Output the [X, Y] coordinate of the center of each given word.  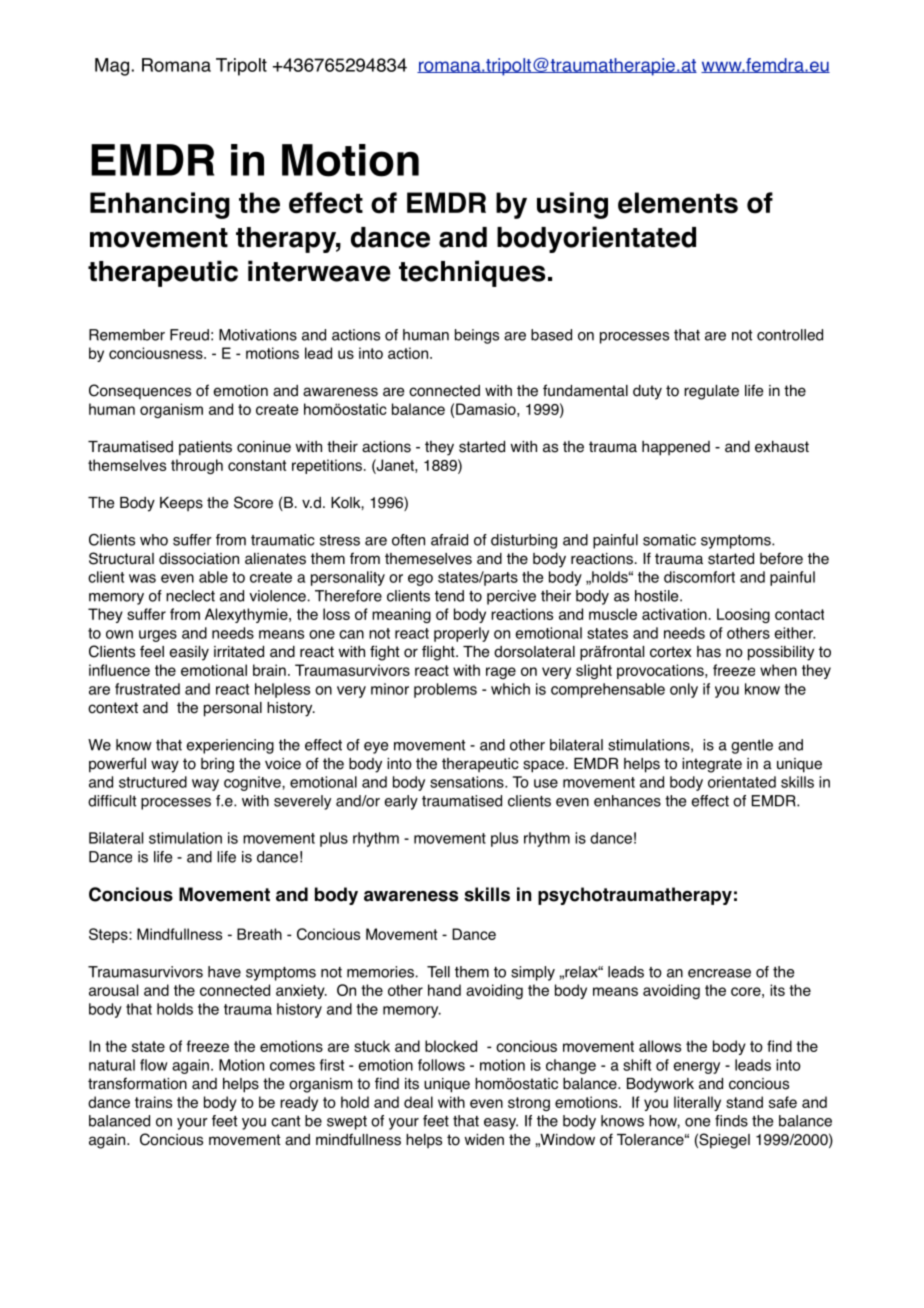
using [572, 205]
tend [449, 596]
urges [158, 636]
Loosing [743, 615]
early [401, 802]
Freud [189, 335]
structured [153, 782]
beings [477, 336]
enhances [627, 801]
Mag [112, 67]
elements [678, 203]
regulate [711, 392]
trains [153, 1102]
